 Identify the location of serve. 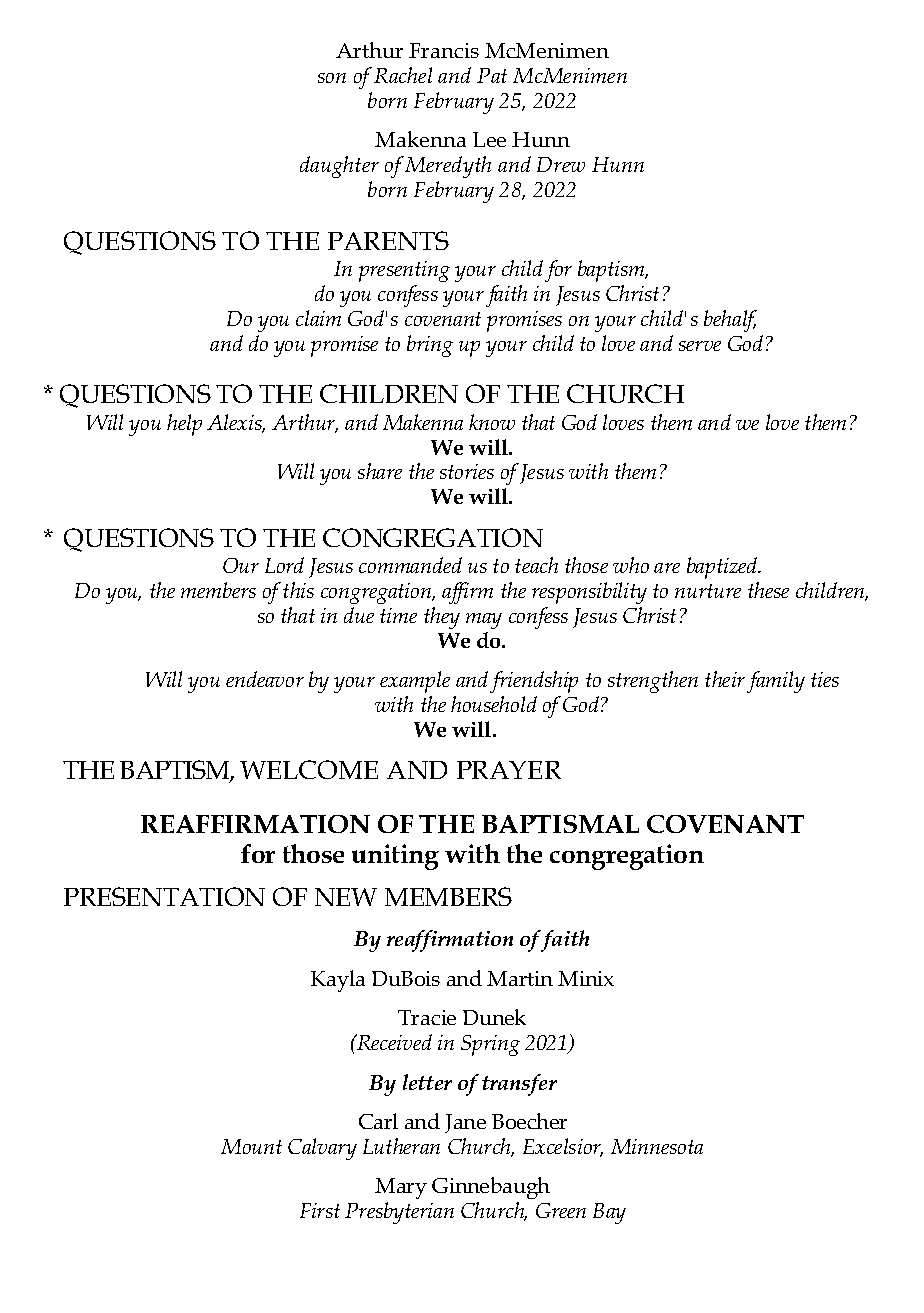
(700, 346).
